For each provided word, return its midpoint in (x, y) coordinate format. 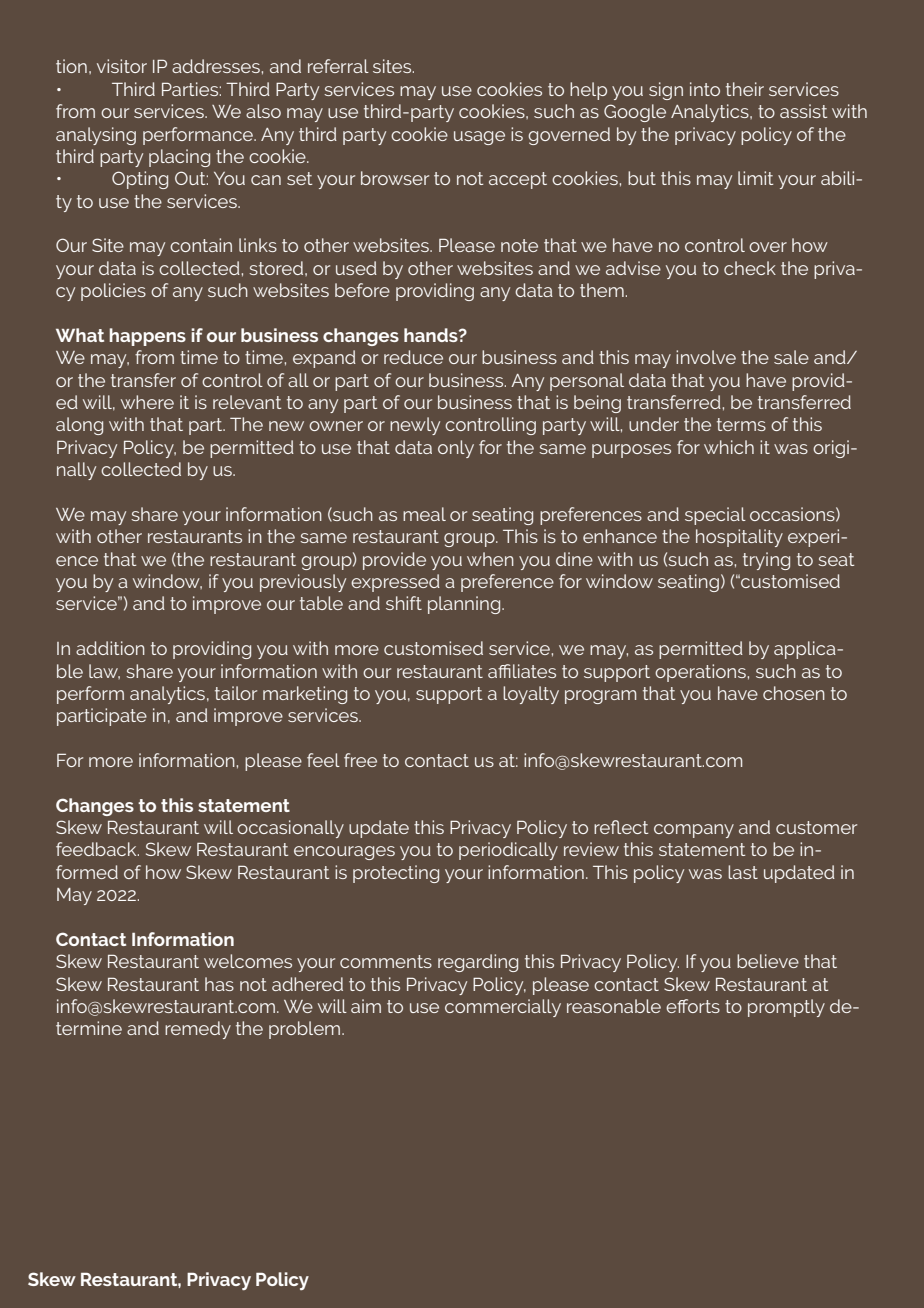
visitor (122, 66)
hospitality (739, 538)
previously (303, 583)
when (490, 559)
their (745, 89)
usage (479, 138)
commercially (503, 1008)
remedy (198, 1030)
